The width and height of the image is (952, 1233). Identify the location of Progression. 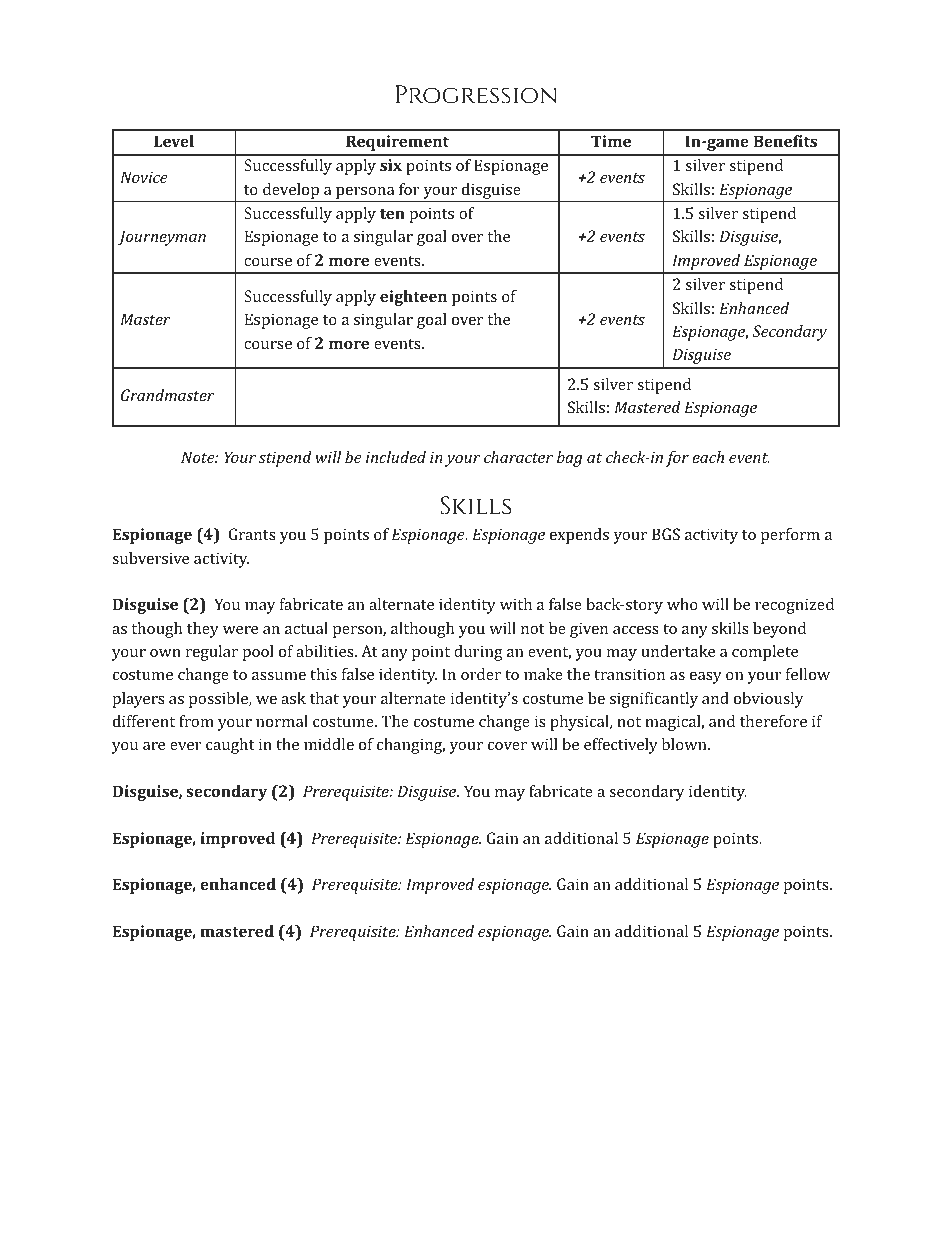
(476, 94).
